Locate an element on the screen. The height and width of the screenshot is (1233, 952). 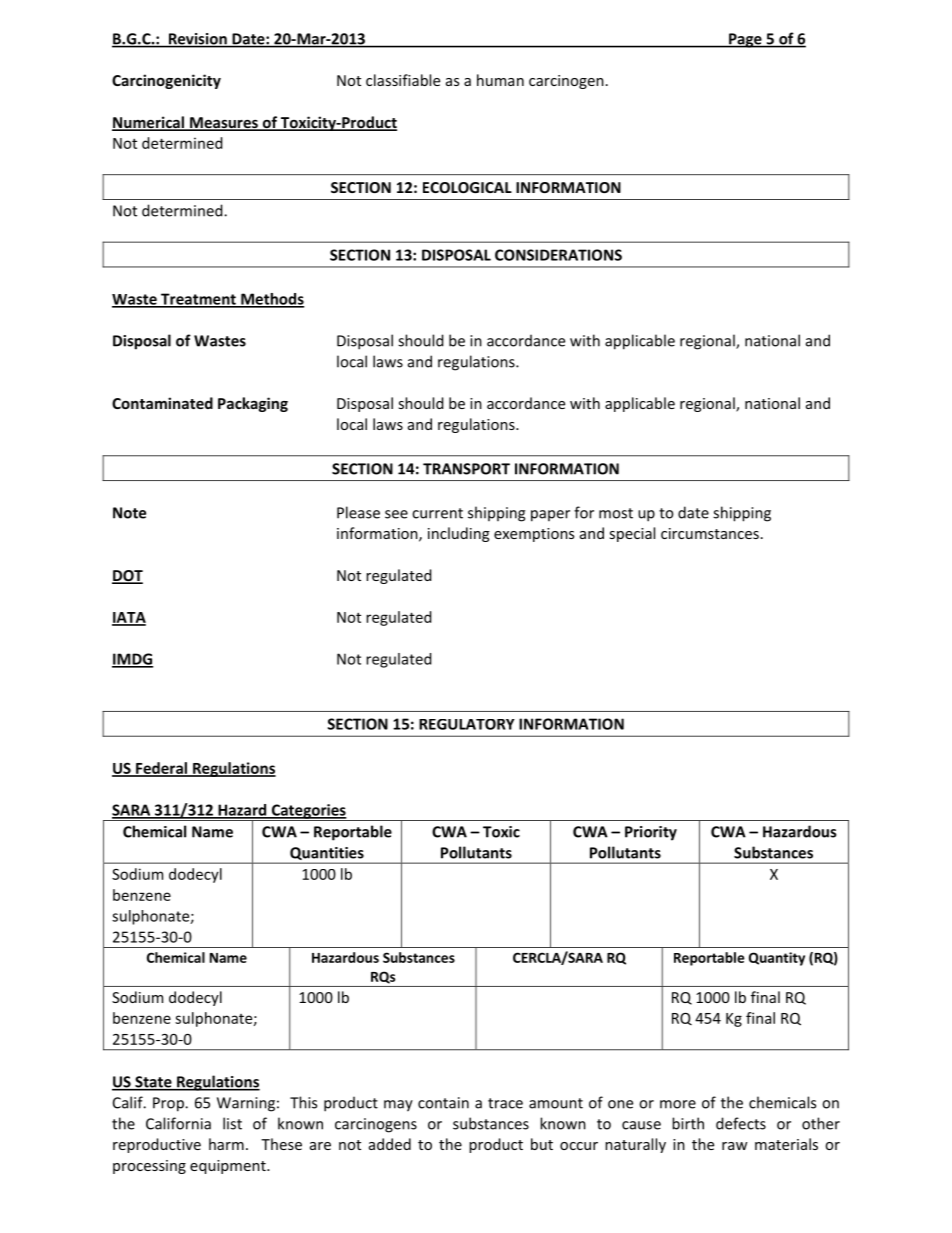
Packaging is located at coordinates (253, 404).
